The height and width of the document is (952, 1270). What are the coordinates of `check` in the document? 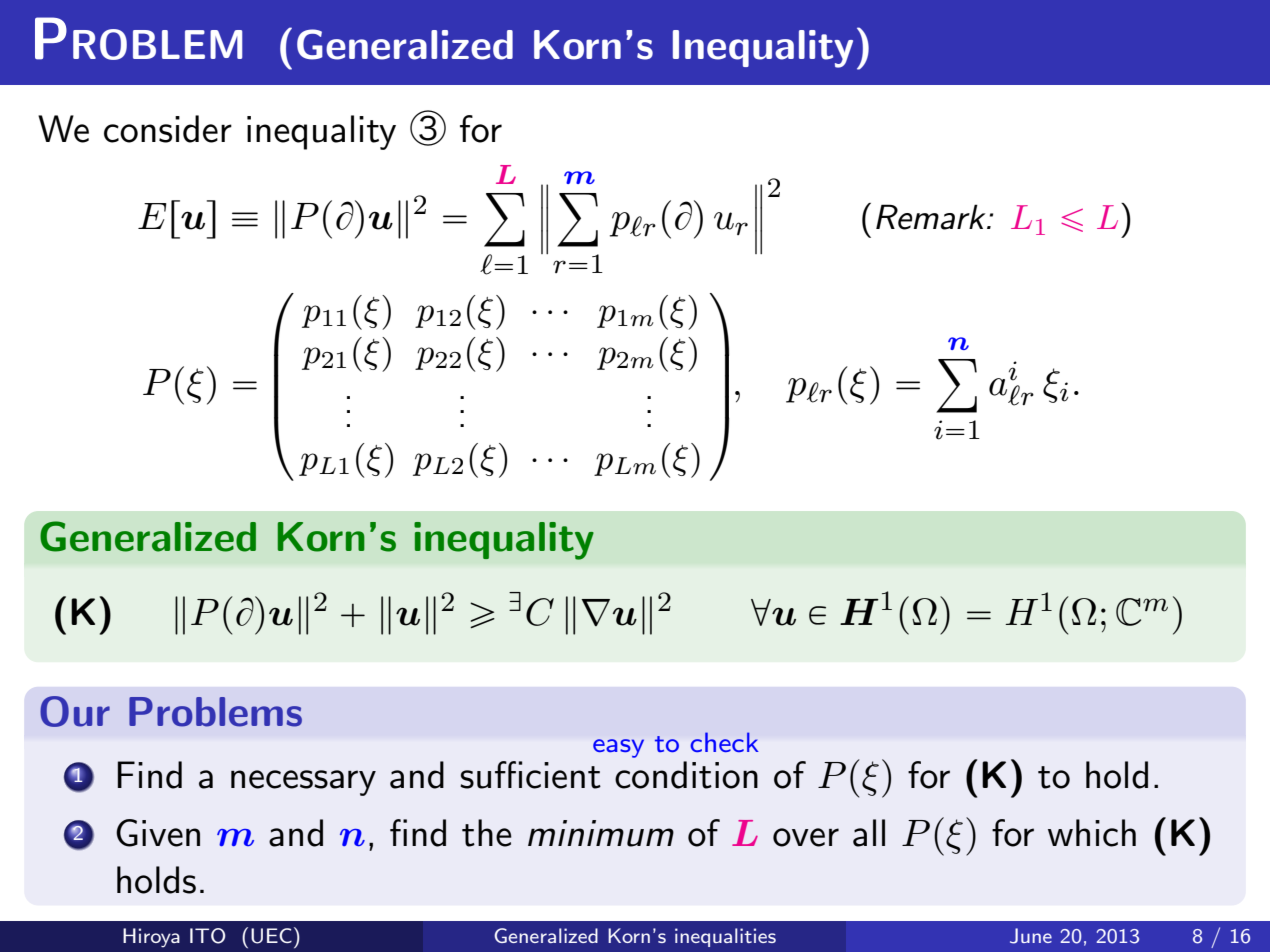 It's located at (724, 742).
